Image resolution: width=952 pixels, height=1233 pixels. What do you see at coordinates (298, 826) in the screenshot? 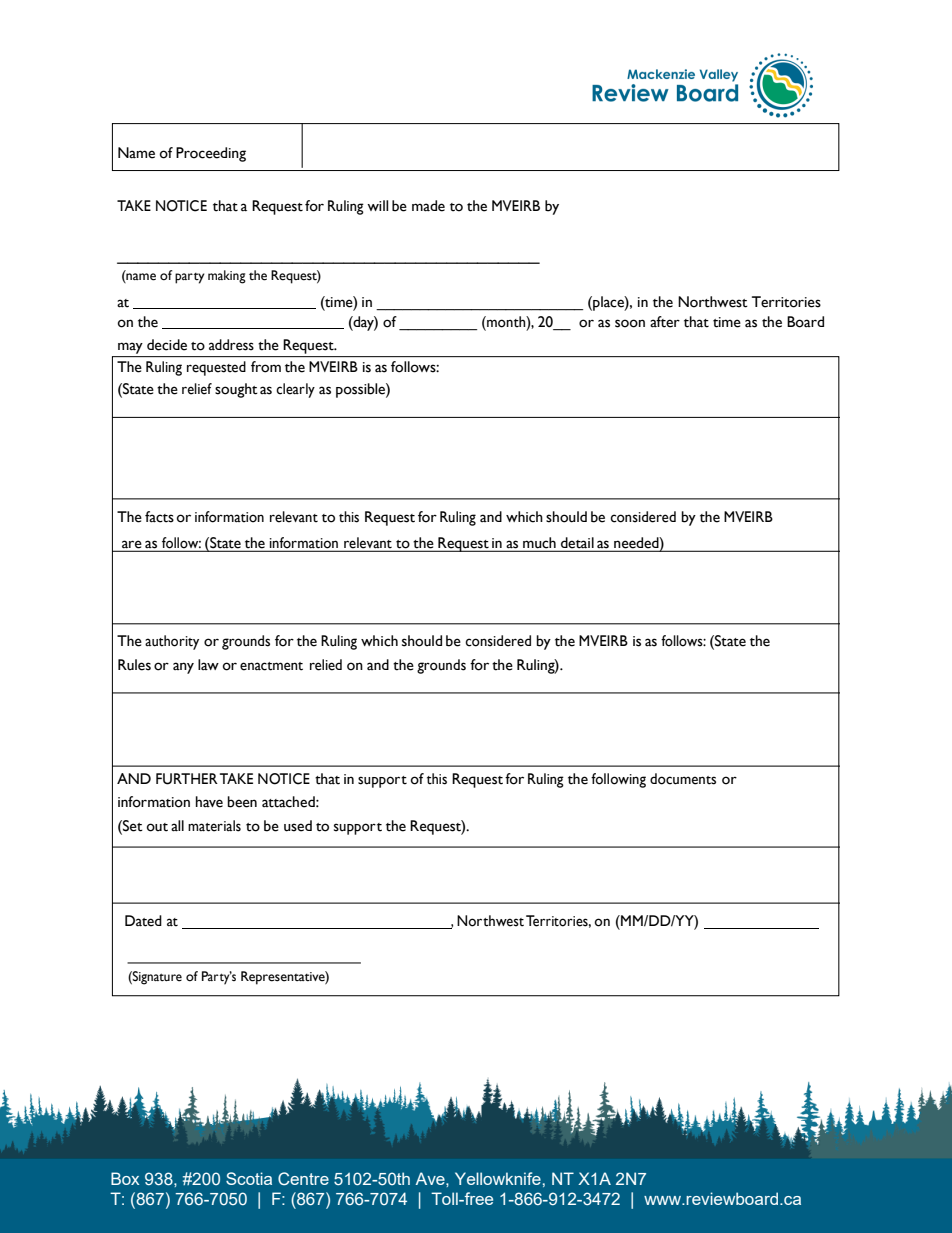
I see `used` at bounding box center [298, 826].
